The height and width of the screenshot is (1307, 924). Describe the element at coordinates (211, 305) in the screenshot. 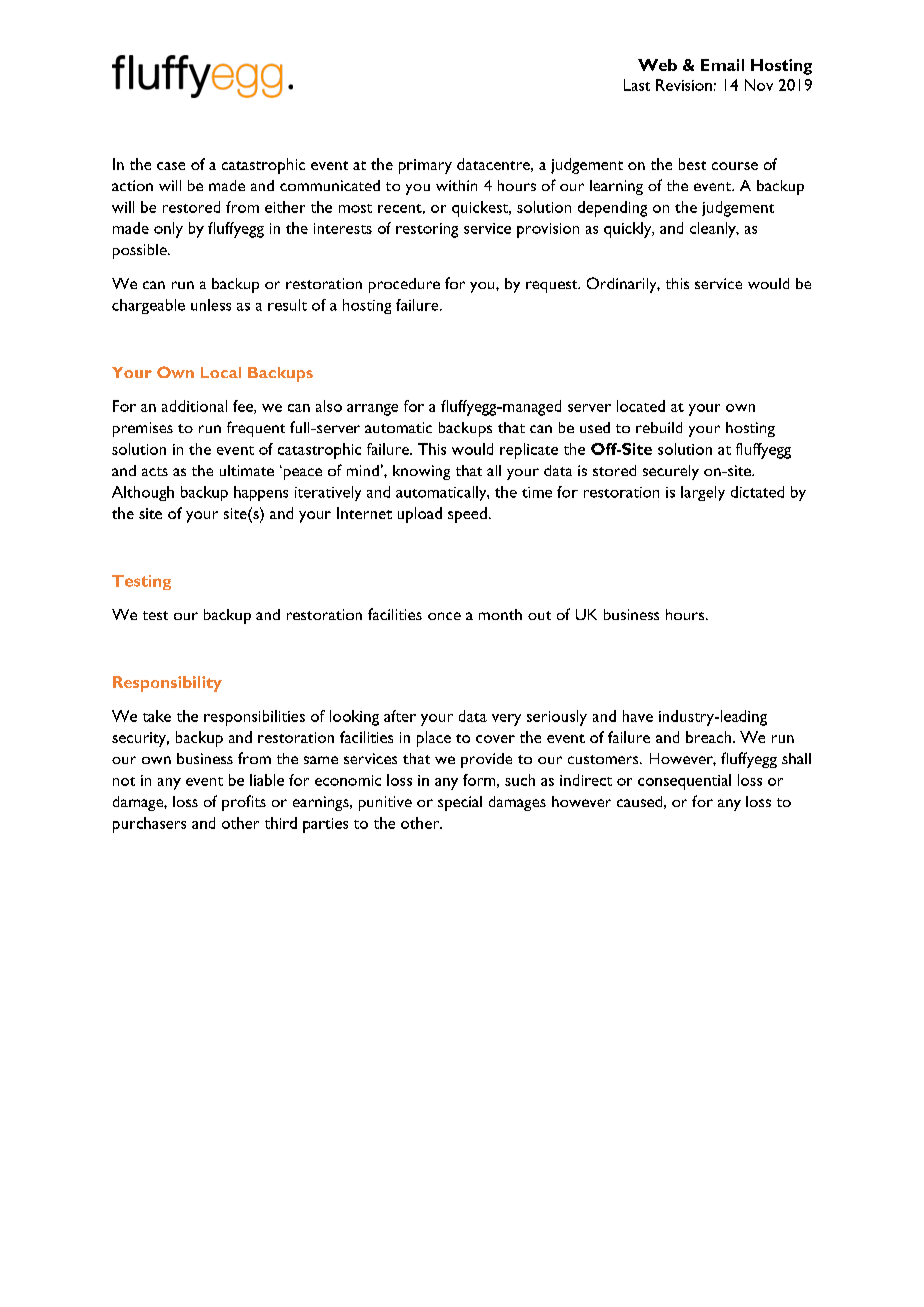

I see `unless` at that location.
